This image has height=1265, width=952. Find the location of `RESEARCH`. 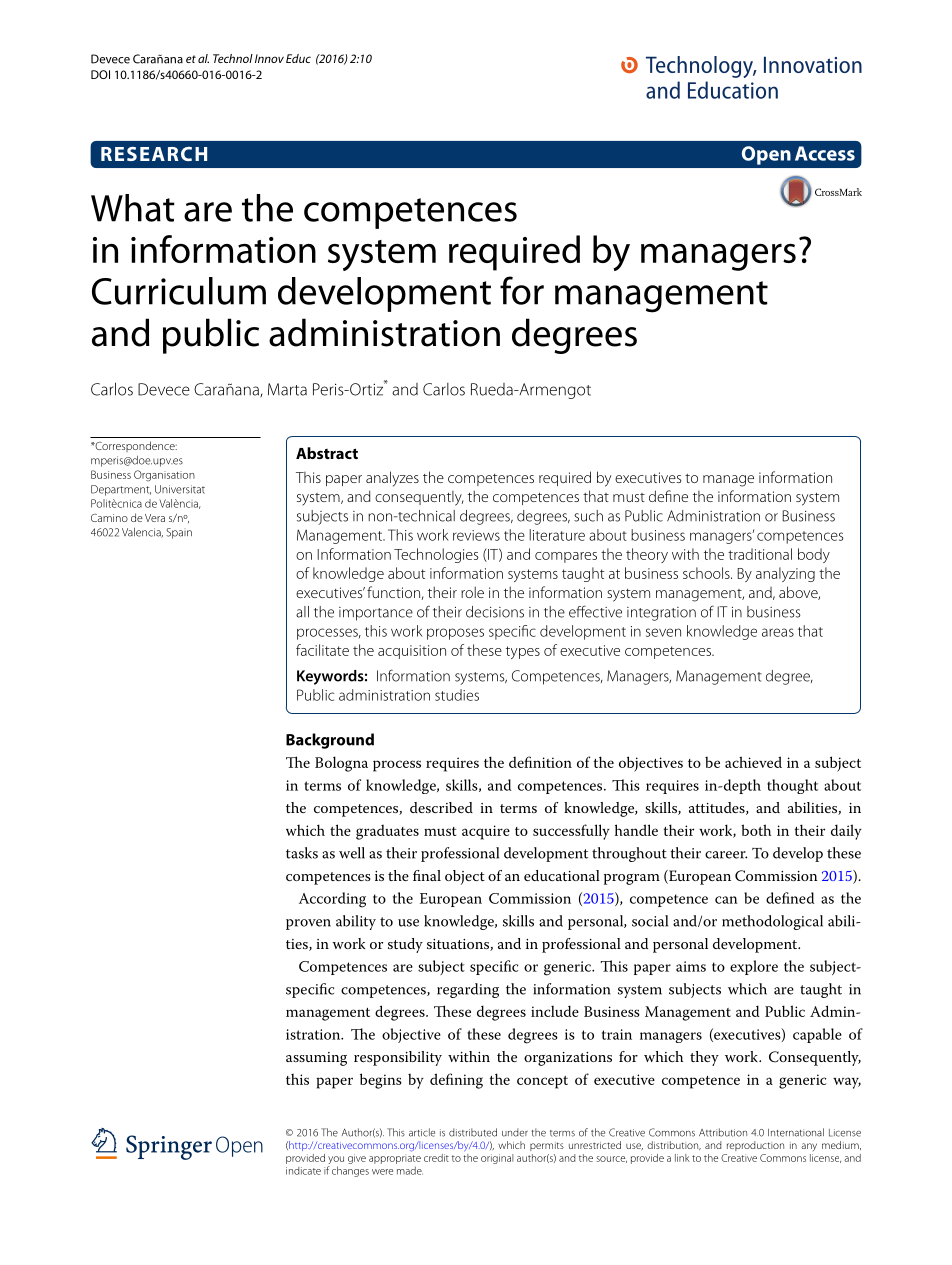

RESEARCH is located at coordinates (154, 154).
